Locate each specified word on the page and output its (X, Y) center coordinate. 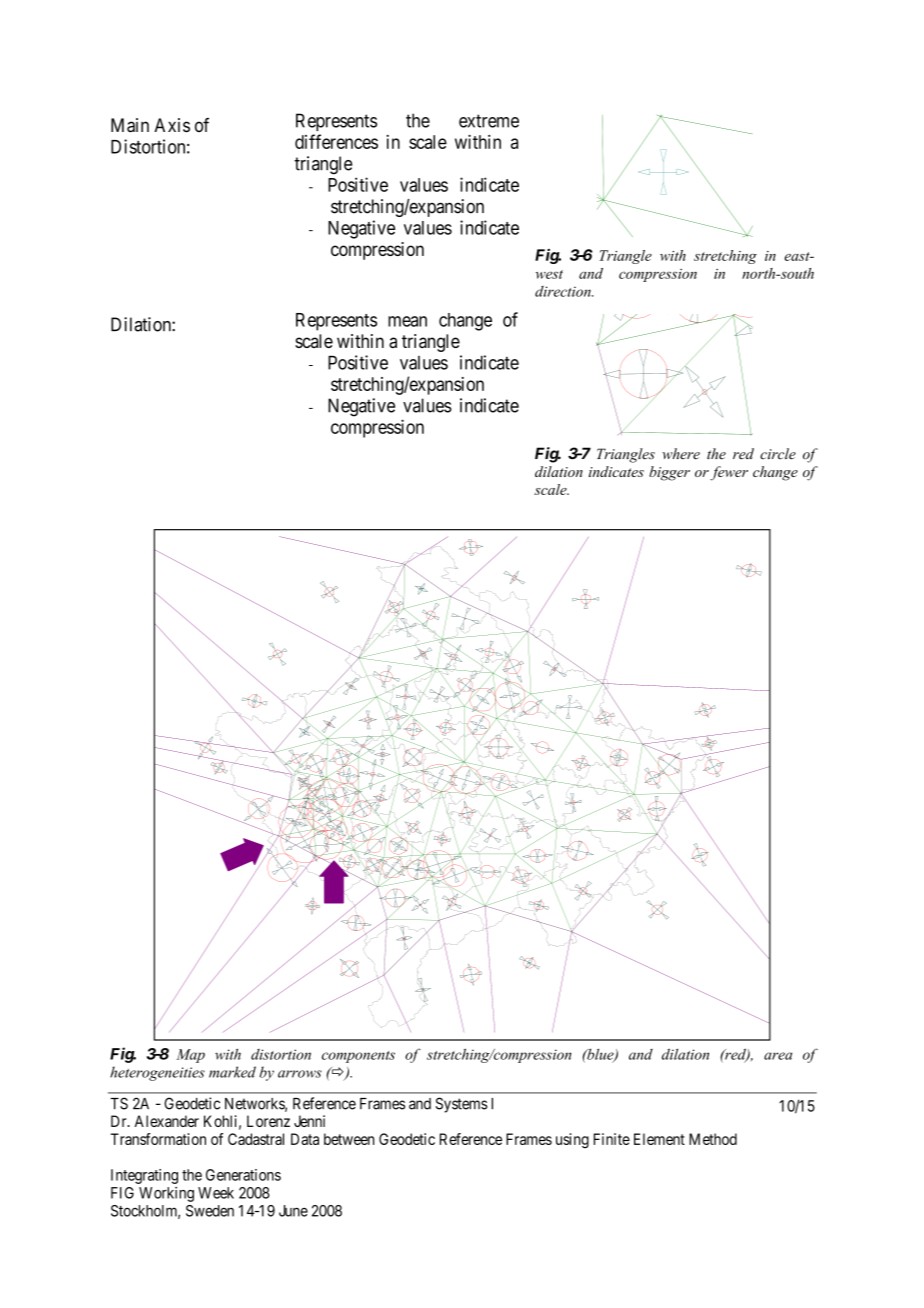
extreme (489, 121)
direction (564, 291)
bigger (669, 473)
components (358, 1057)
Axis (172, 125)
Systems (461, 1105)
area (778, 1056)
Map (190, 1056)
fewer (729, 473)
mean (407, 321)
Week (216, 1193)
